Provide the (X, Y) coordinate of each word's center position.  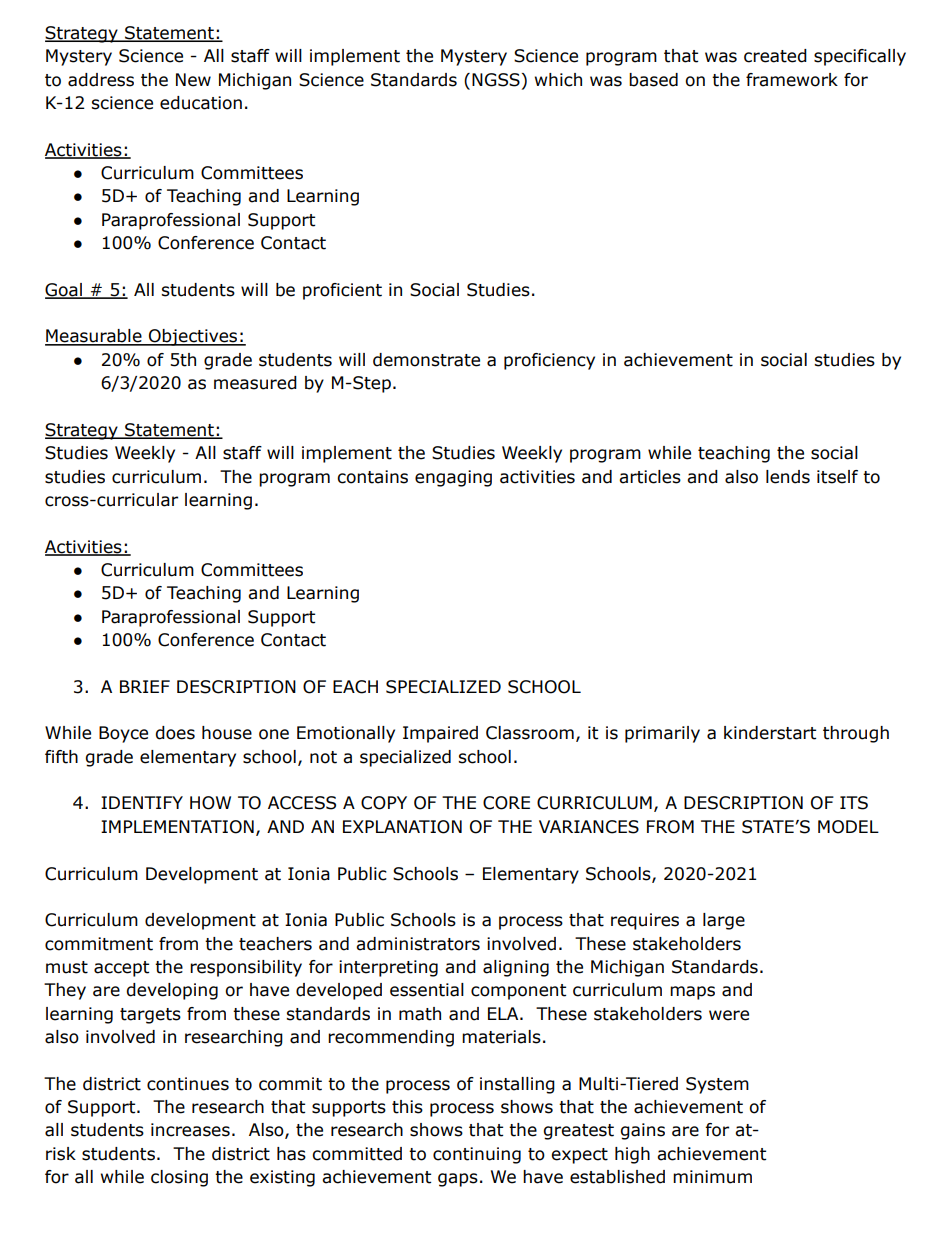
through (856, 734)
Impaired (440, 734)
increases (190, 1130)
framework (792, 80)
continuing (477, 1155)
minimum (712, 1177)
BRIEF (145, 686)
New (193, 80)
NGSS (496, 80)
